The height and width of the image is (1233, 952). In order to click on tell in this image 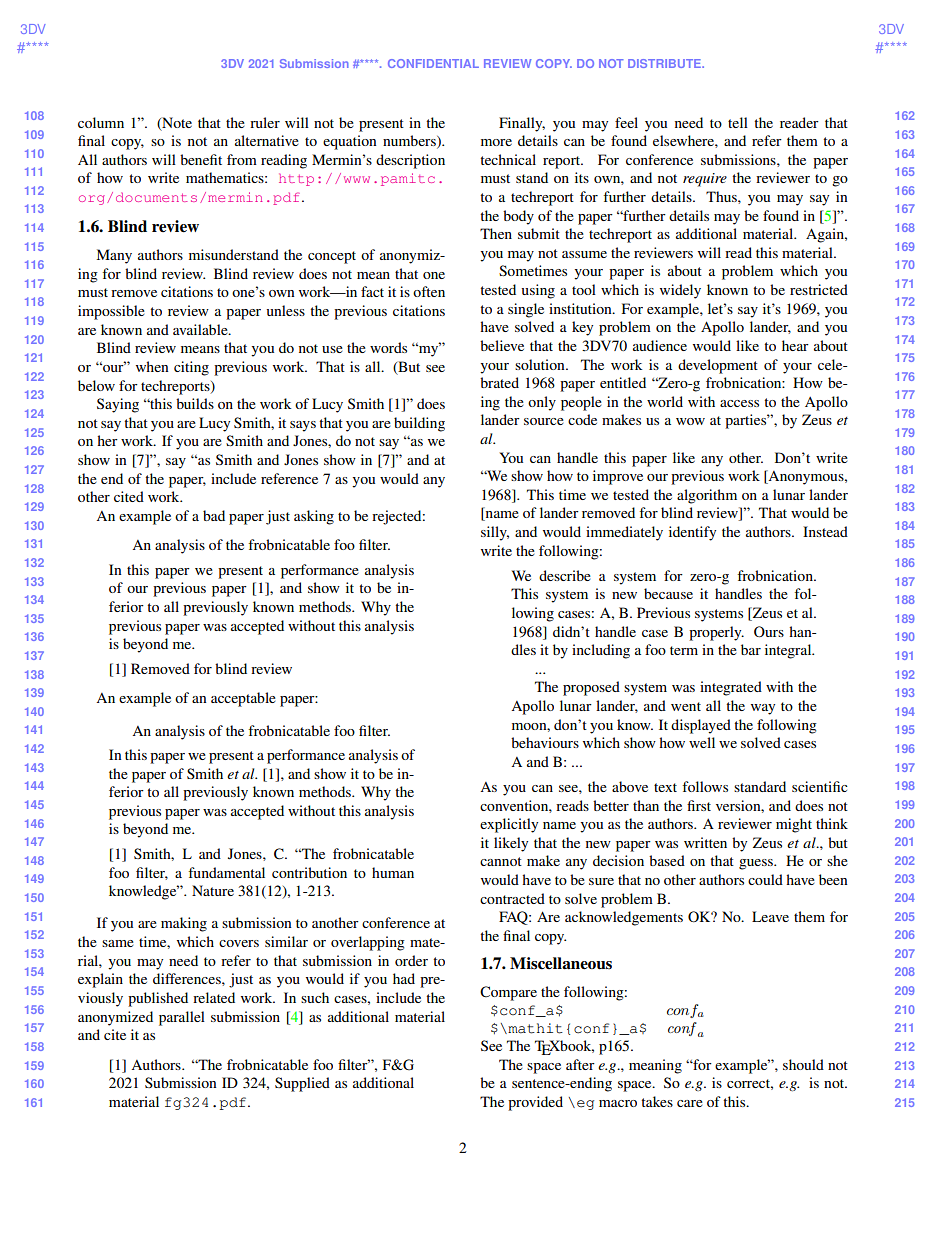, I will do `click(738, 122)`.
